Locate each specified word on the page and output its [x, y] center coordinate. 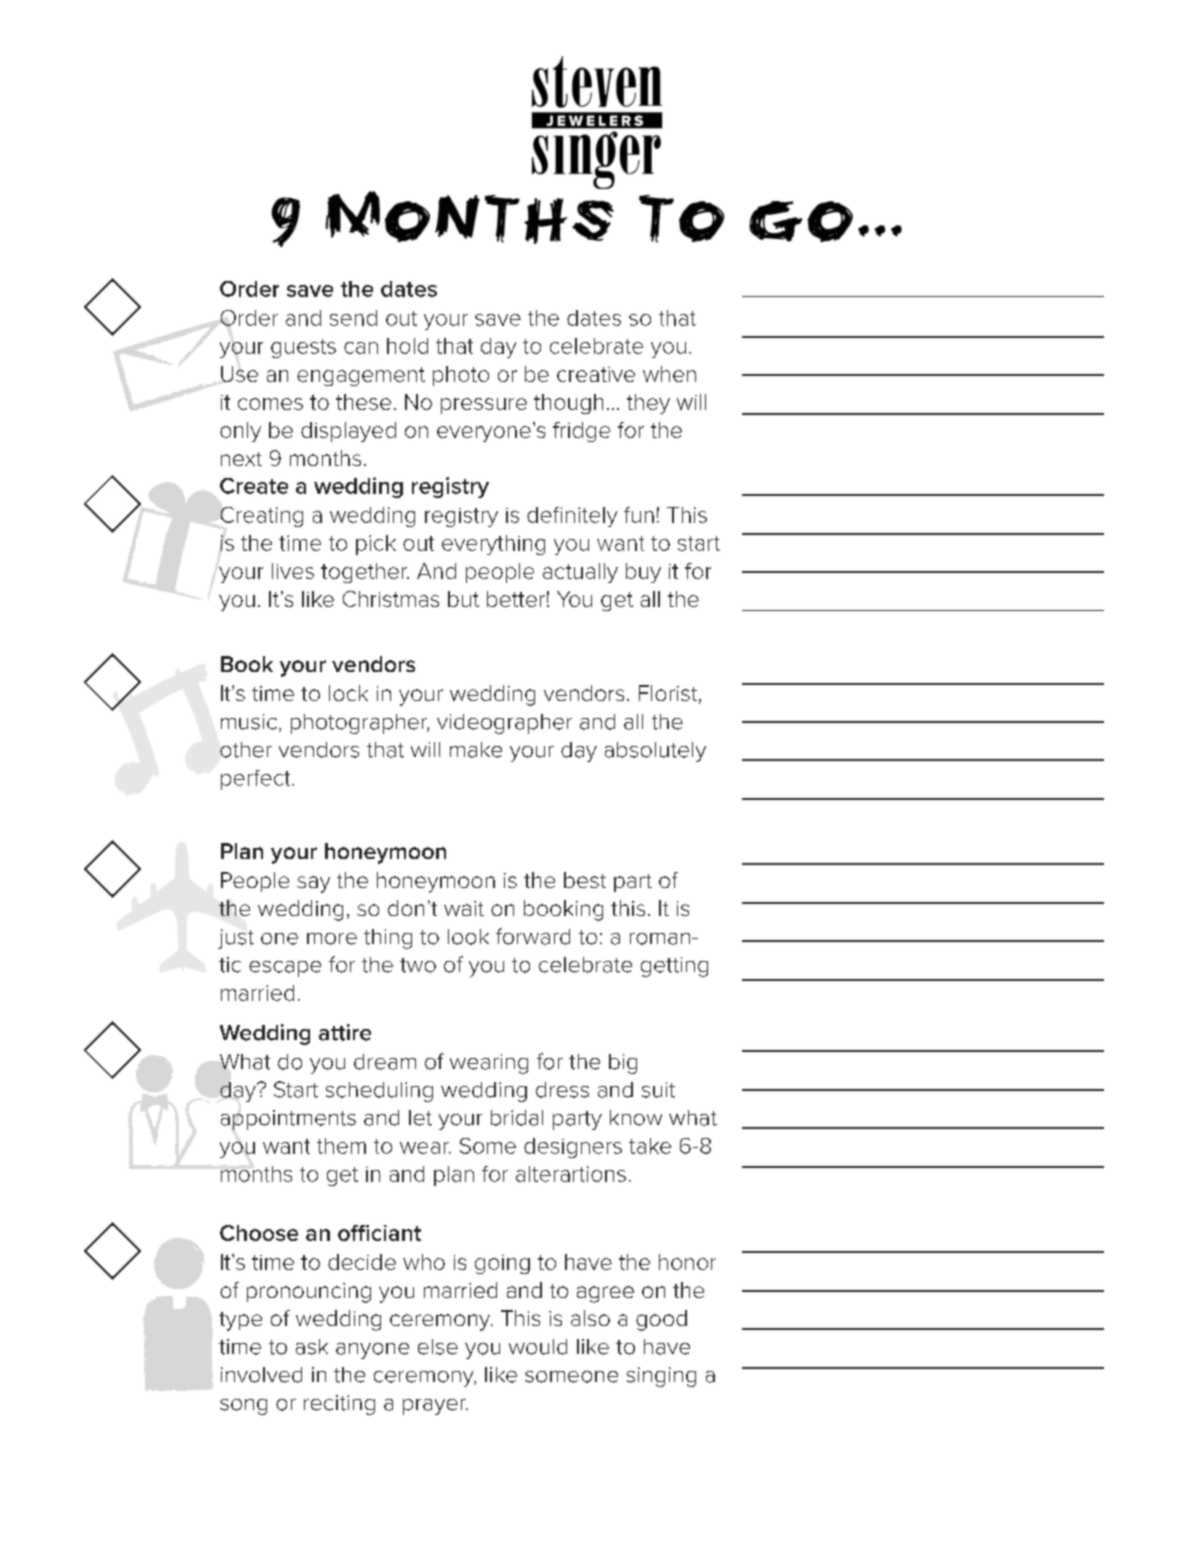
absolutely [655, 752]
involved [261, 1375]
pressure [484, 406]
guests [303, 348]
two [418, 965]
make [476, 750]
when [669, 374]
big [623, 1064]
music [249, 722]
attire [345, 1032]
